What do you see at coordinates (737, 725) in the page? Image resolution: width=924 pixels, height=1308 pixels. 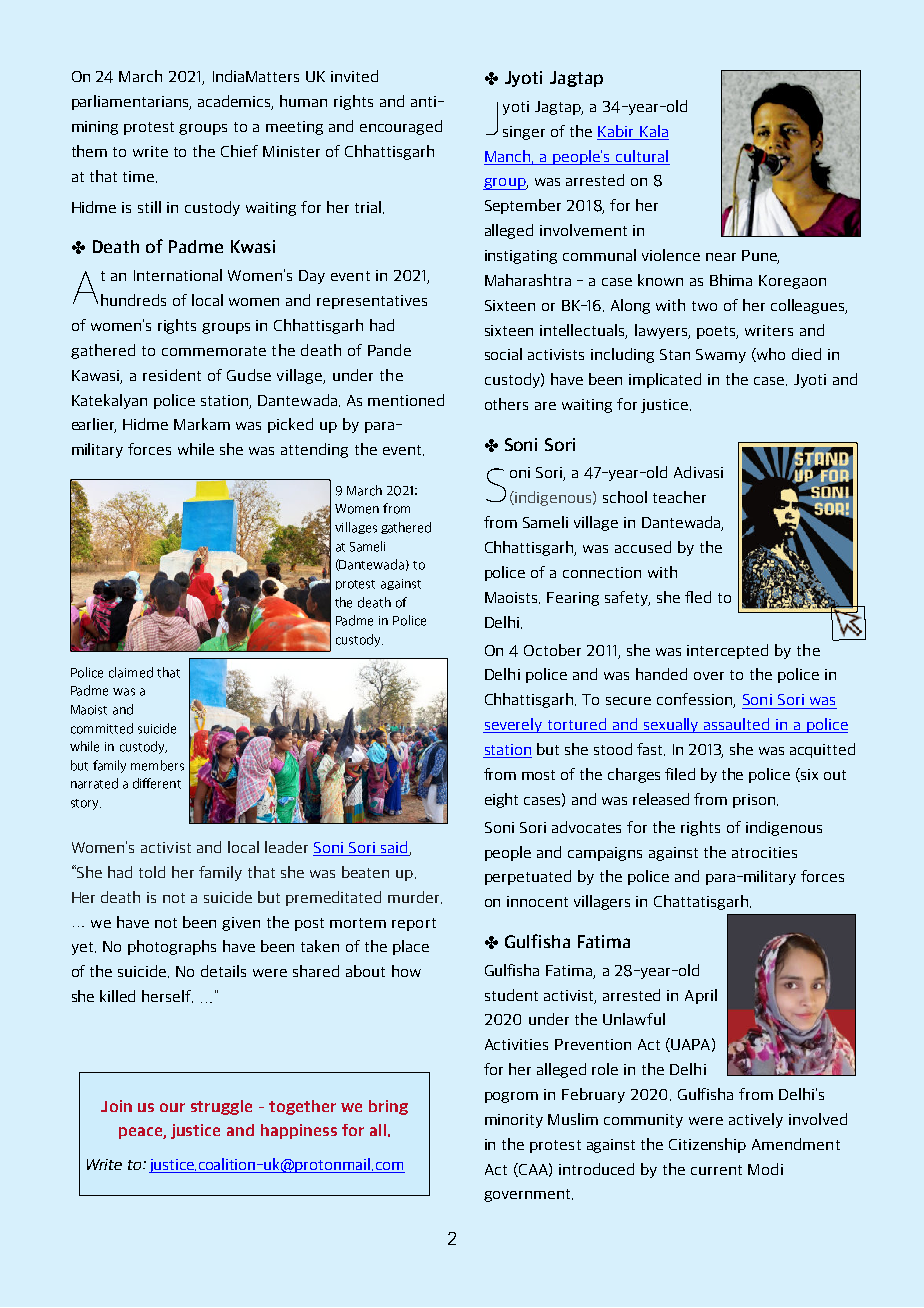 I see `assaulted` at bounding box center [737, 725].
